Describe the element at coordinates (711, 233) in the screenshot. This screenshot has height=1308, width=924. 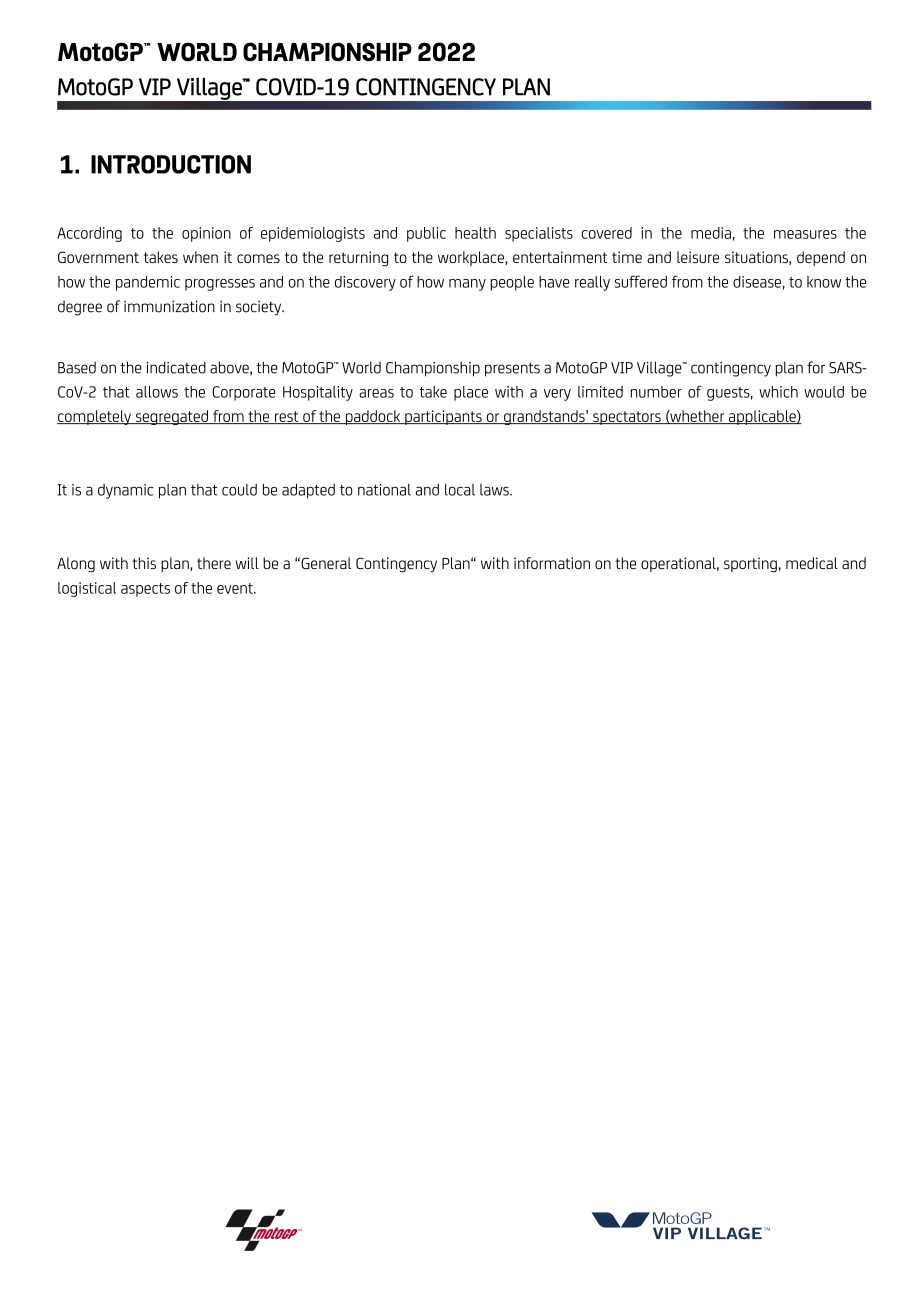
I see `media` at that location.
